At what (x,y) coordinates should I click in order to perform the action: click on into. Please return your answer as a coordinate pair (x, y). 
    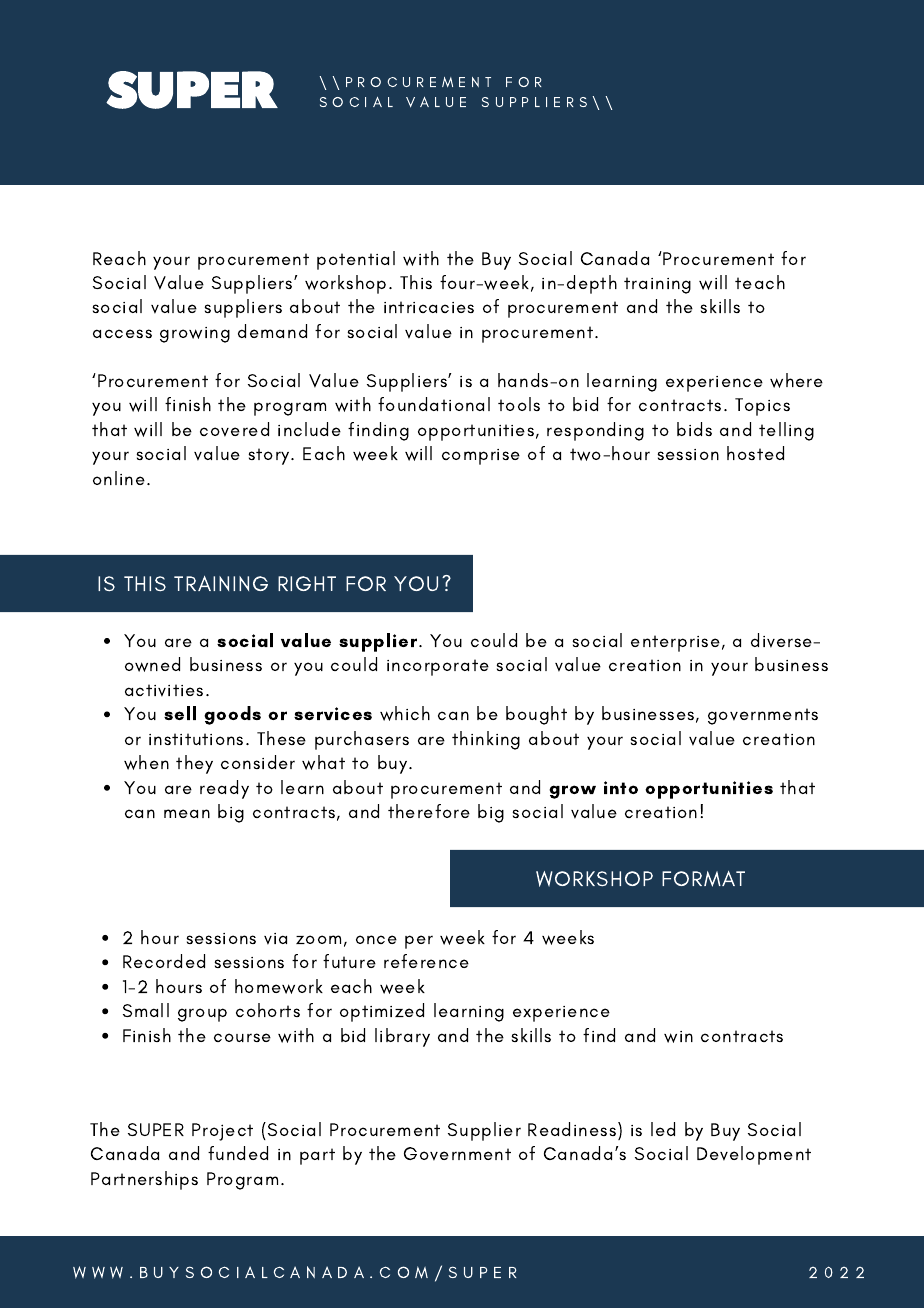
    Looking at the image, I should click on (621, 787).
